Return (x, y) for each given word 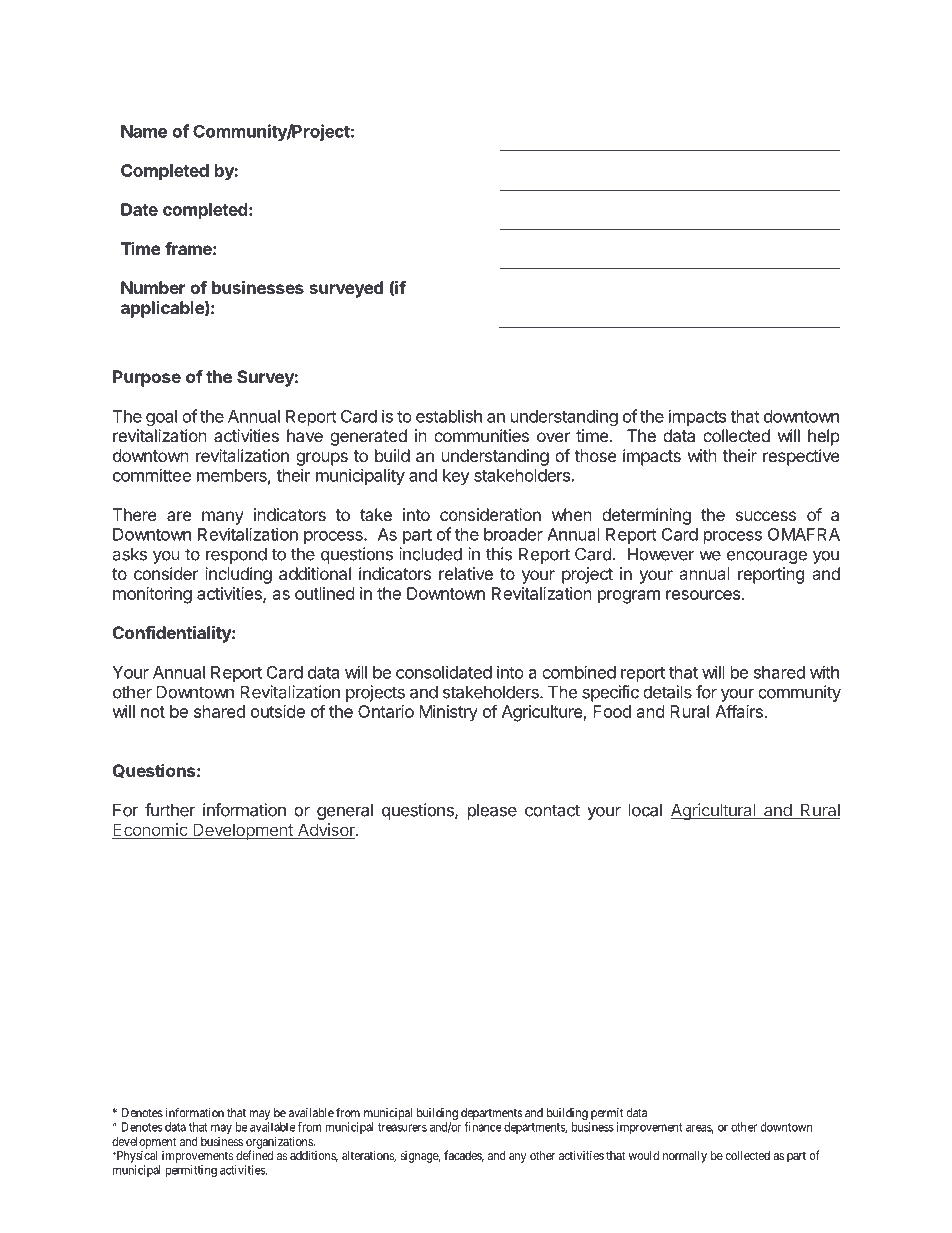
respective (801, 457)
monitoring (152, 595)
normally (685, 1157)
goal (161, 418)
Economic (151, 831)
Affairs (739, 711)
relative (466, 573)
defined (254, 1155)
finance (483, 1127)
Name (144, 131)
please (492, 811)
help (824, 437)
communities (481, 435)
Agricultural (714, 811)
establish (449, 416)
